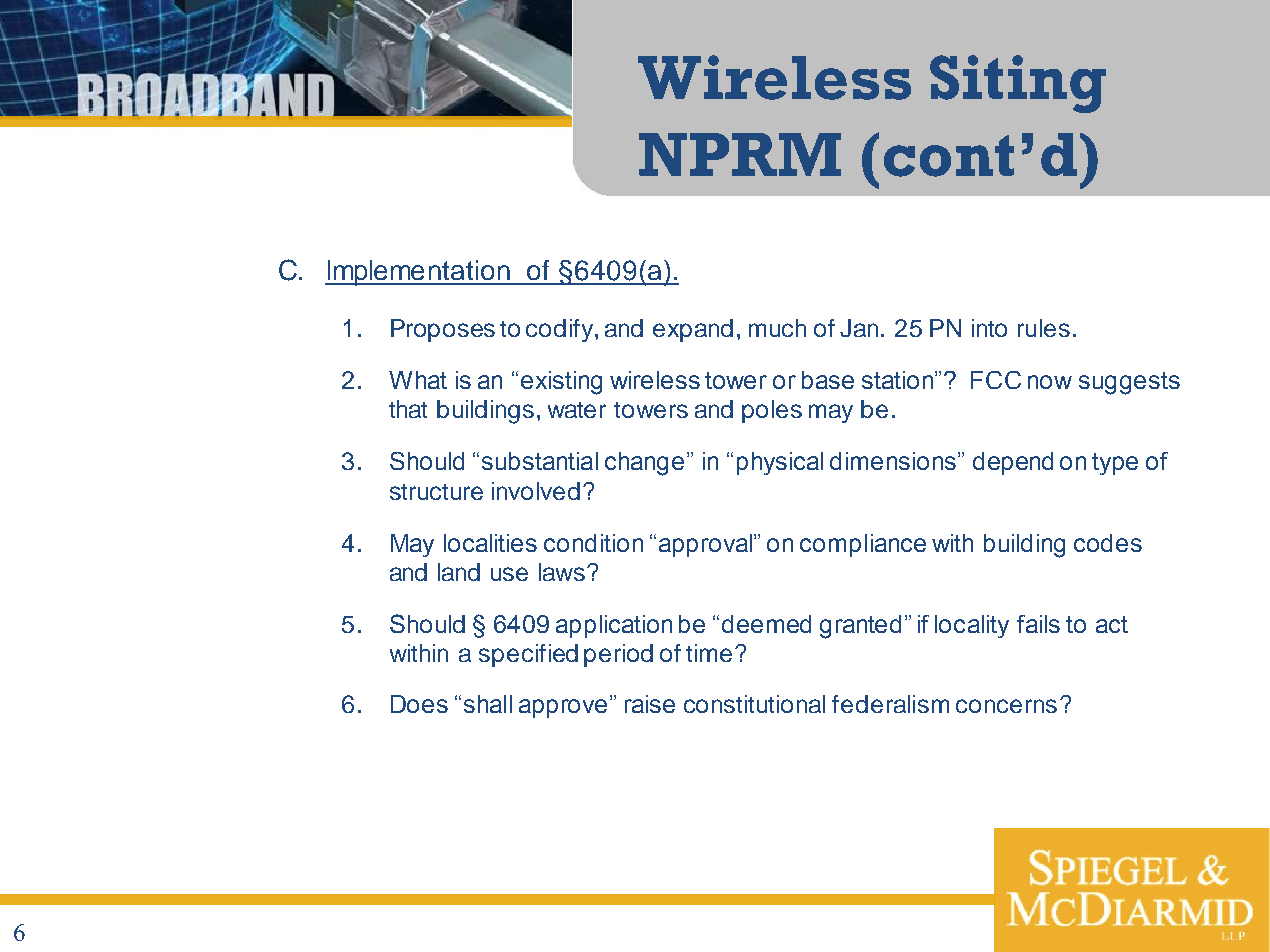  I want to click on physical, so click(780, 463).
